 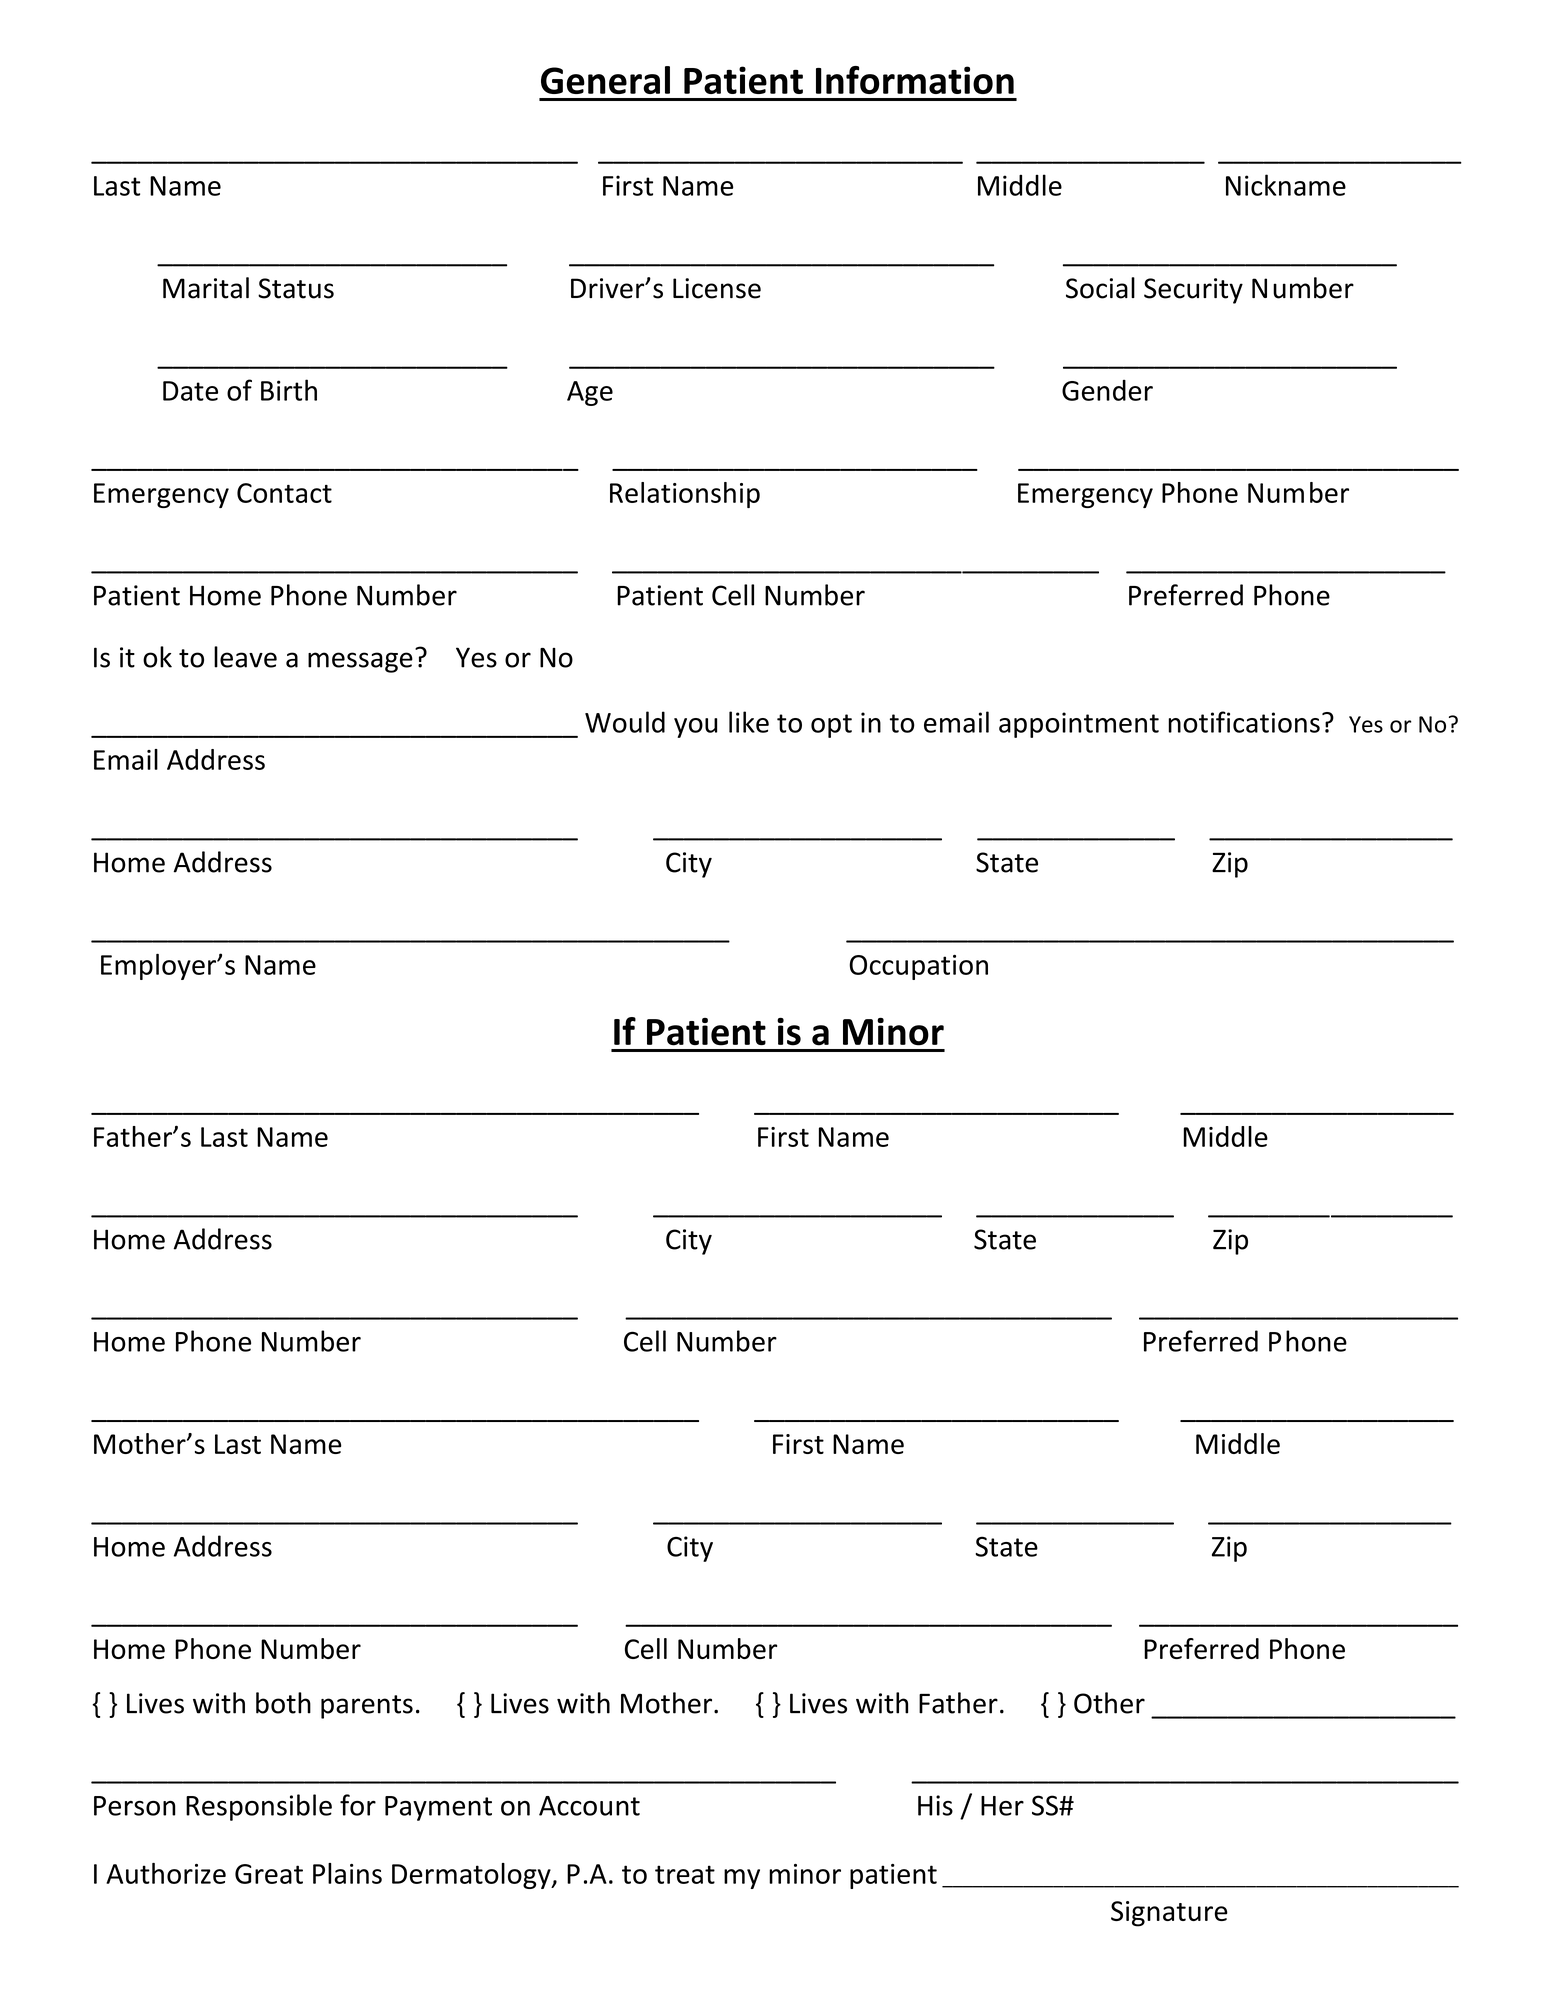 I want to click on you, so click(x=695, y=728).
